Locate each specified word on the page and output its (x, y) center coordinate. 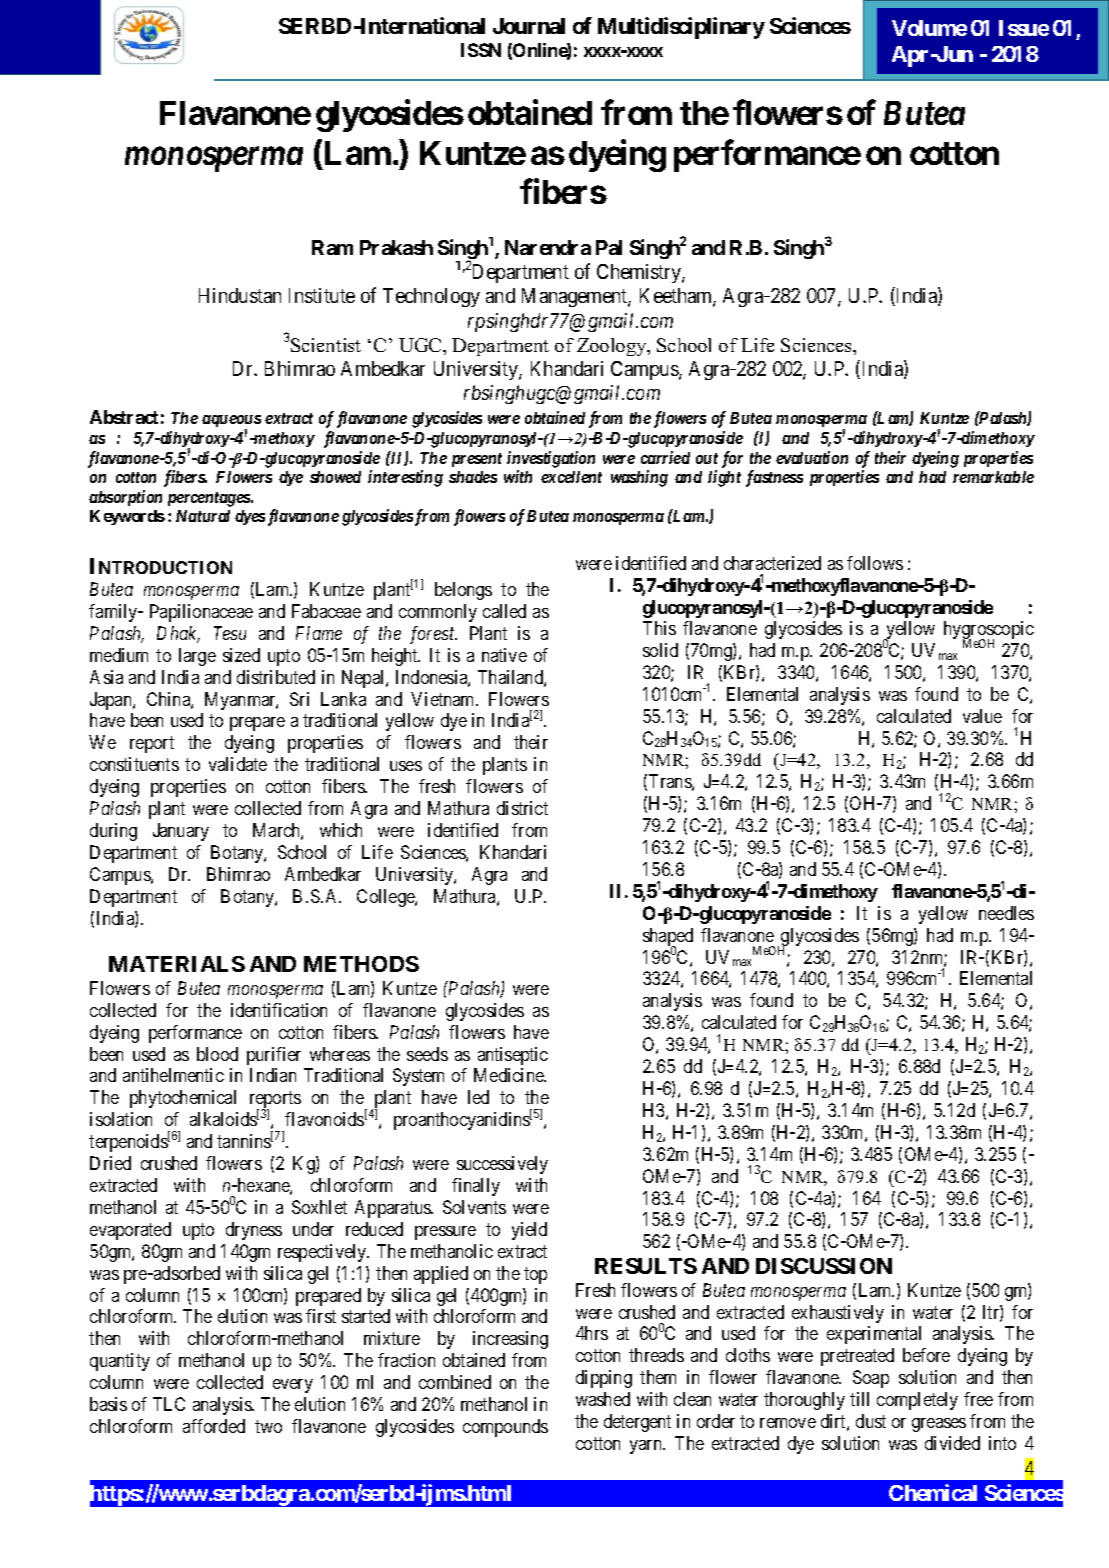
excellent (571, 477)
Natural (203, 516)
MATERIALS (177, 964)
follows (875, 563)
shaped (668, 938)
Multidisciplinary (681, 28)
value (982, 716)
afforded (214, 1426)
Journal (529, 26)
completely (917, 1401)
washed (603, 1399)
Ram (332, 247)
